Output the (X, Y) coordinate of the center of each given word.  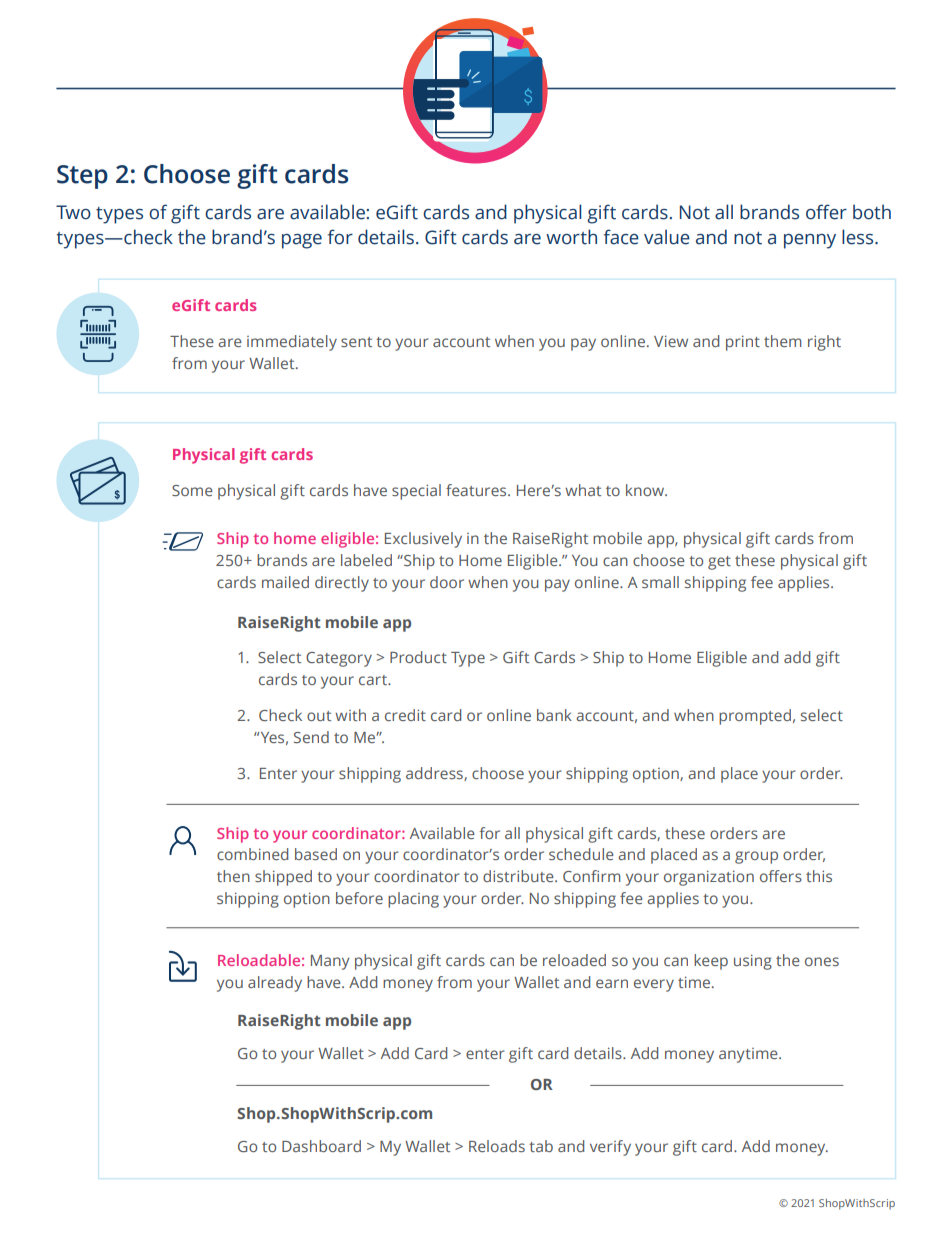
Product (418, 657)
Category (339, 659)
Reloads (497, 1146)
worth (571, 237)
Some (192, 490)
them (782, 341)
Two (73, 212)
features (477, 490)
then (233, 876)
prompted (755, 717)
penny (810, 241)
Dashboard (321, 1146)
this (819, 876)
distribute (519, 876)
